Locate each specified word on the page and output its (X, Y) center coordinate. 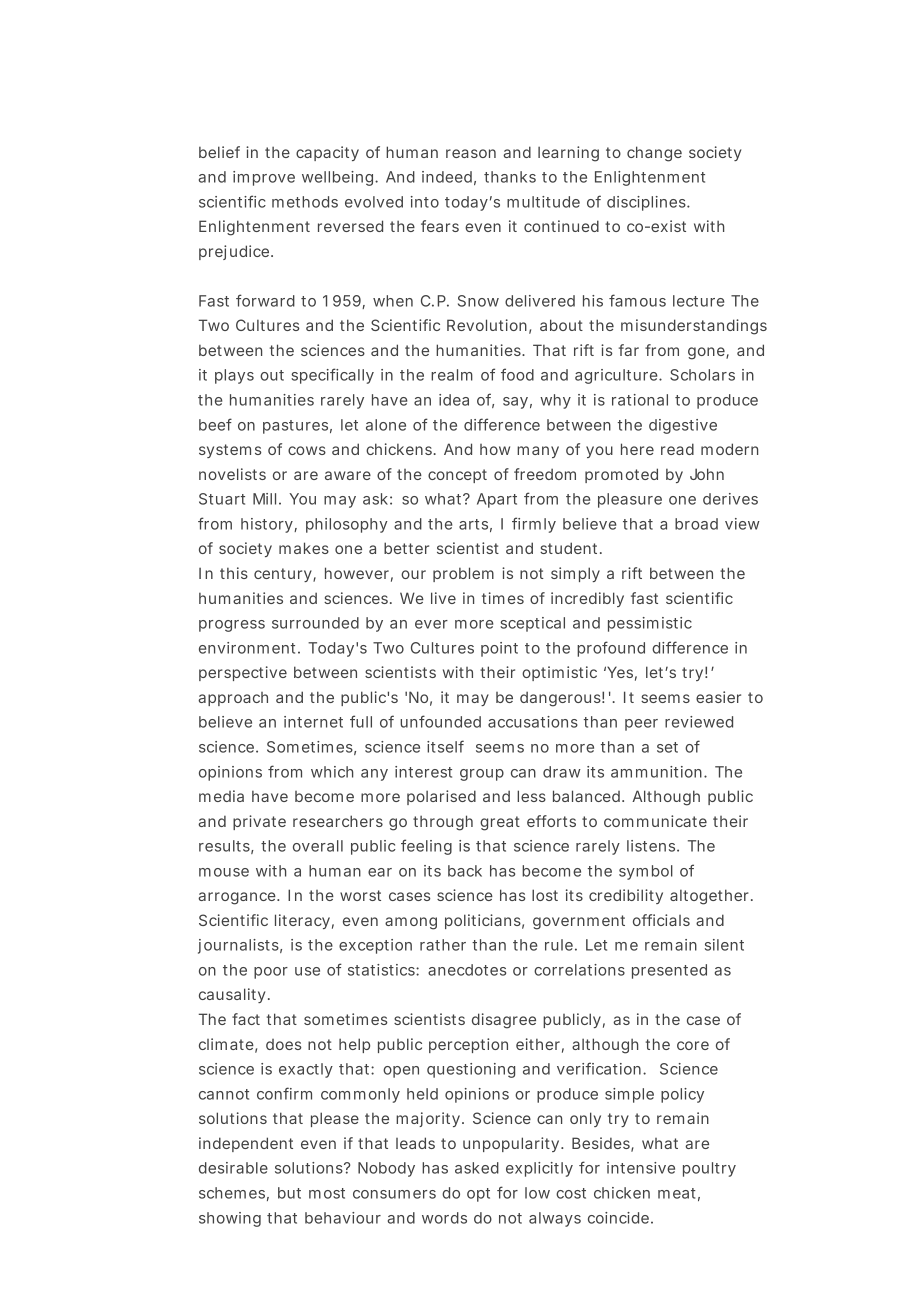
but (289, 1193)
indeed (449, 178)
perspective (243, 673)
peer (641, 725)
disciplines (648, 203)
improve (264, 178)
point (499, 649)
